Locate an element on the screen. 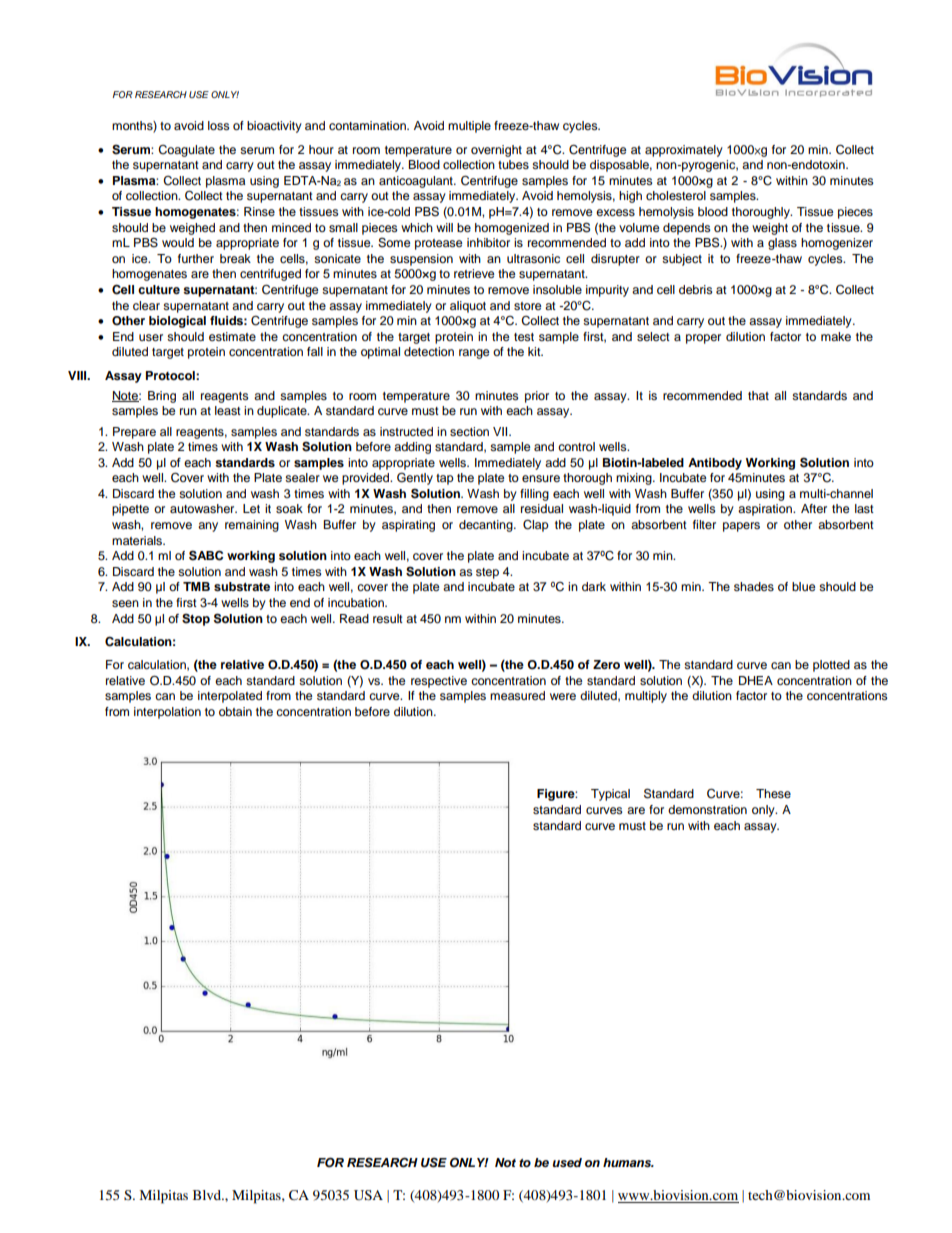 The image size is (952, 1233). DHEA is located at coordinates (756, 680).
